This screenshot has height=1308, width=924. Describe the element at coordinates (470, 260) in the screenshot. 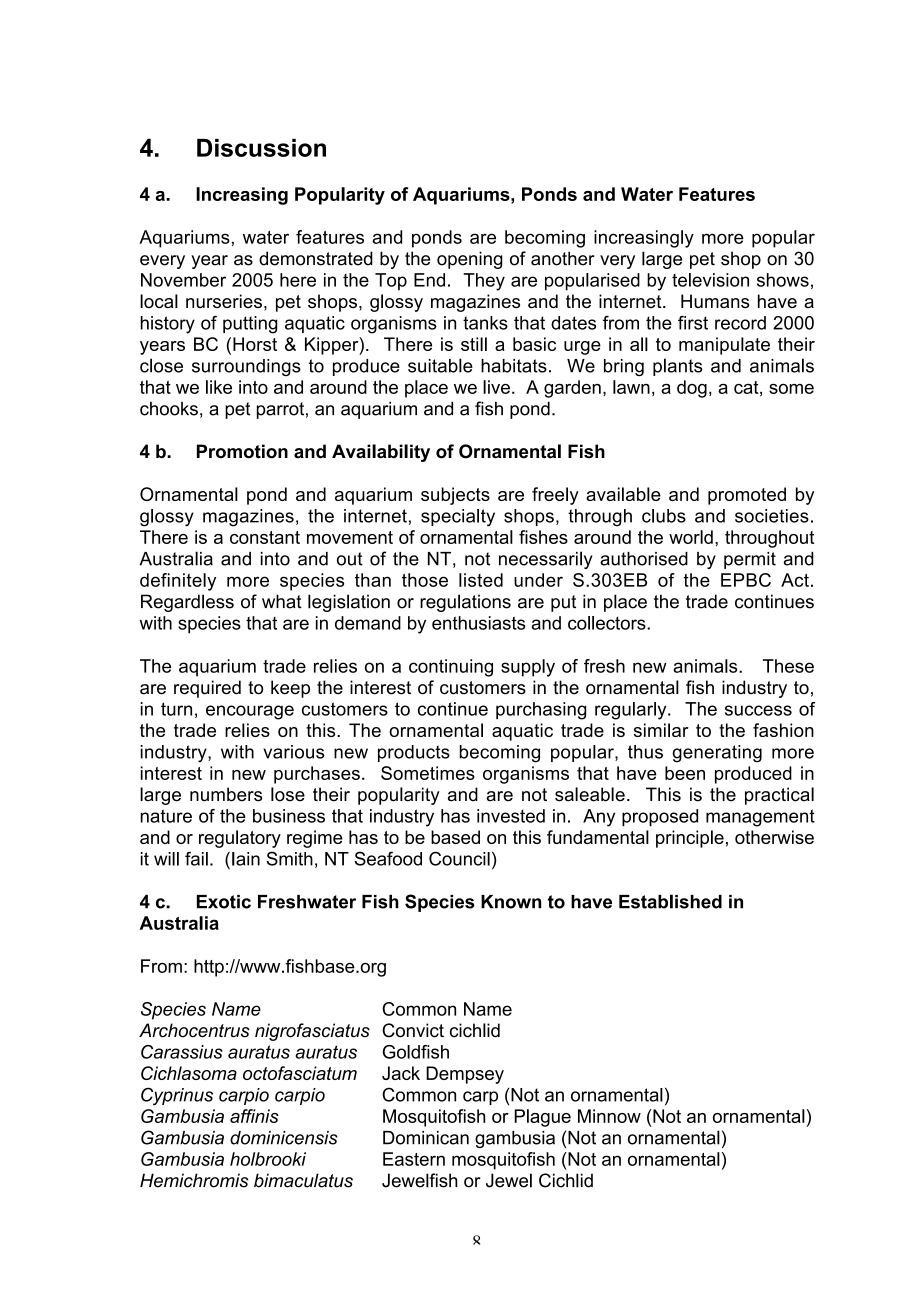

I see `opening` at that location.
